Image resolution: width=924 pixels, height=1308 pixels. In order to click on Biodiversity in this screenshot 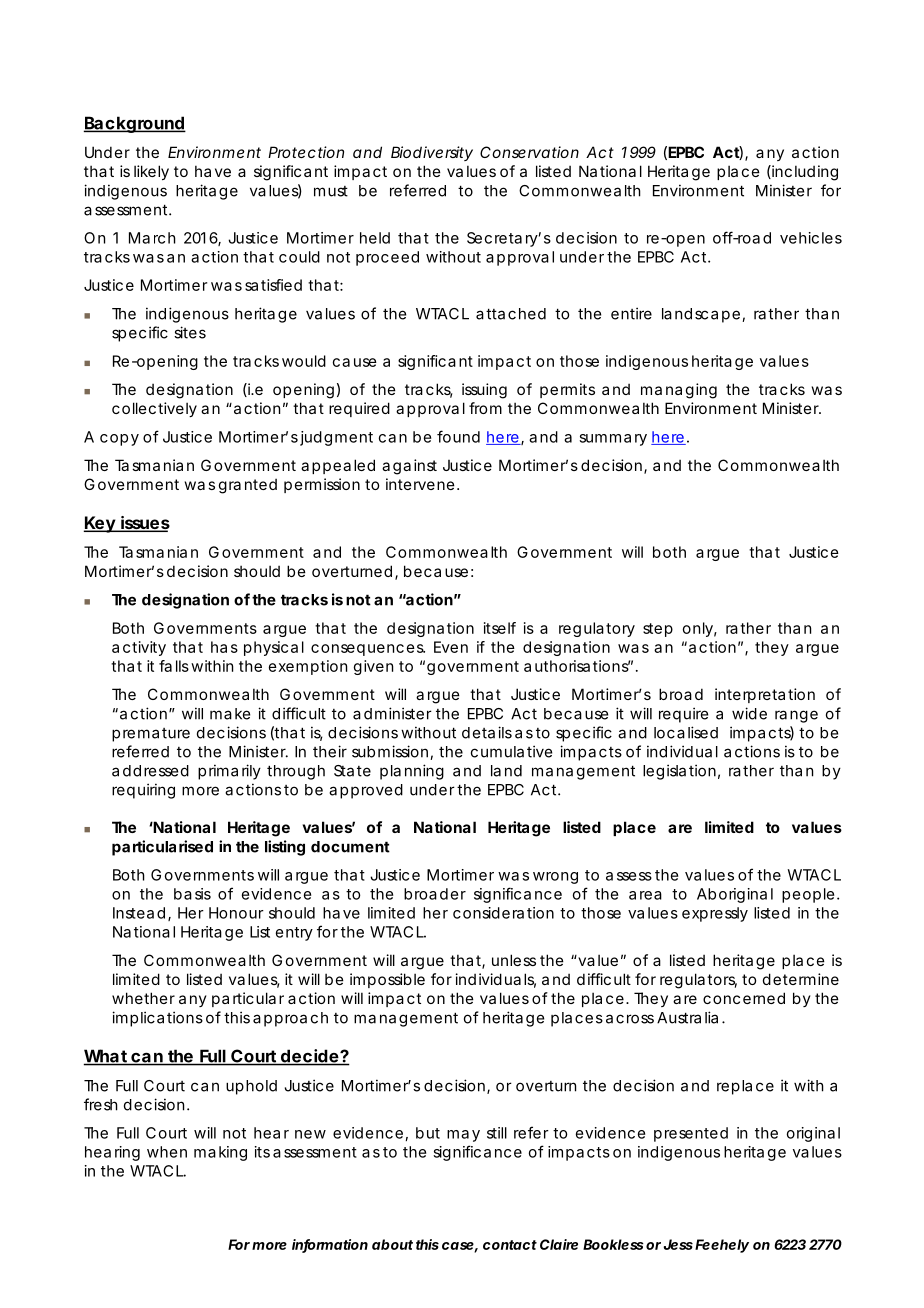, I will do `click(432, 153)`.
